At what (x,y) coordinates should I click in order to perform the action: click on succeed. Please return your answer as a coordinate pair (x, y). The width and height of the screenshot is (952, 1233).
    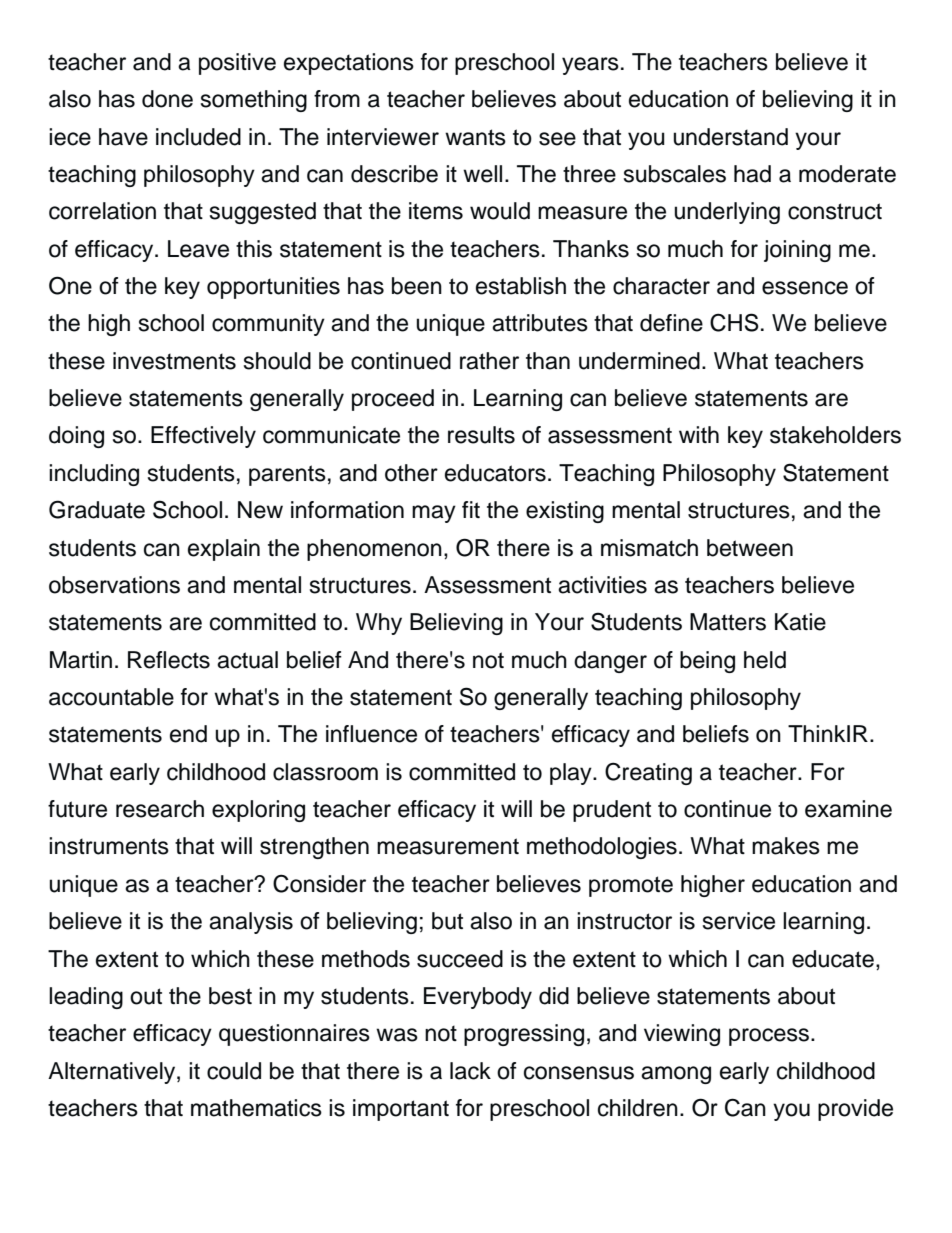
    Looking at the image, I should click on (460, 959).
